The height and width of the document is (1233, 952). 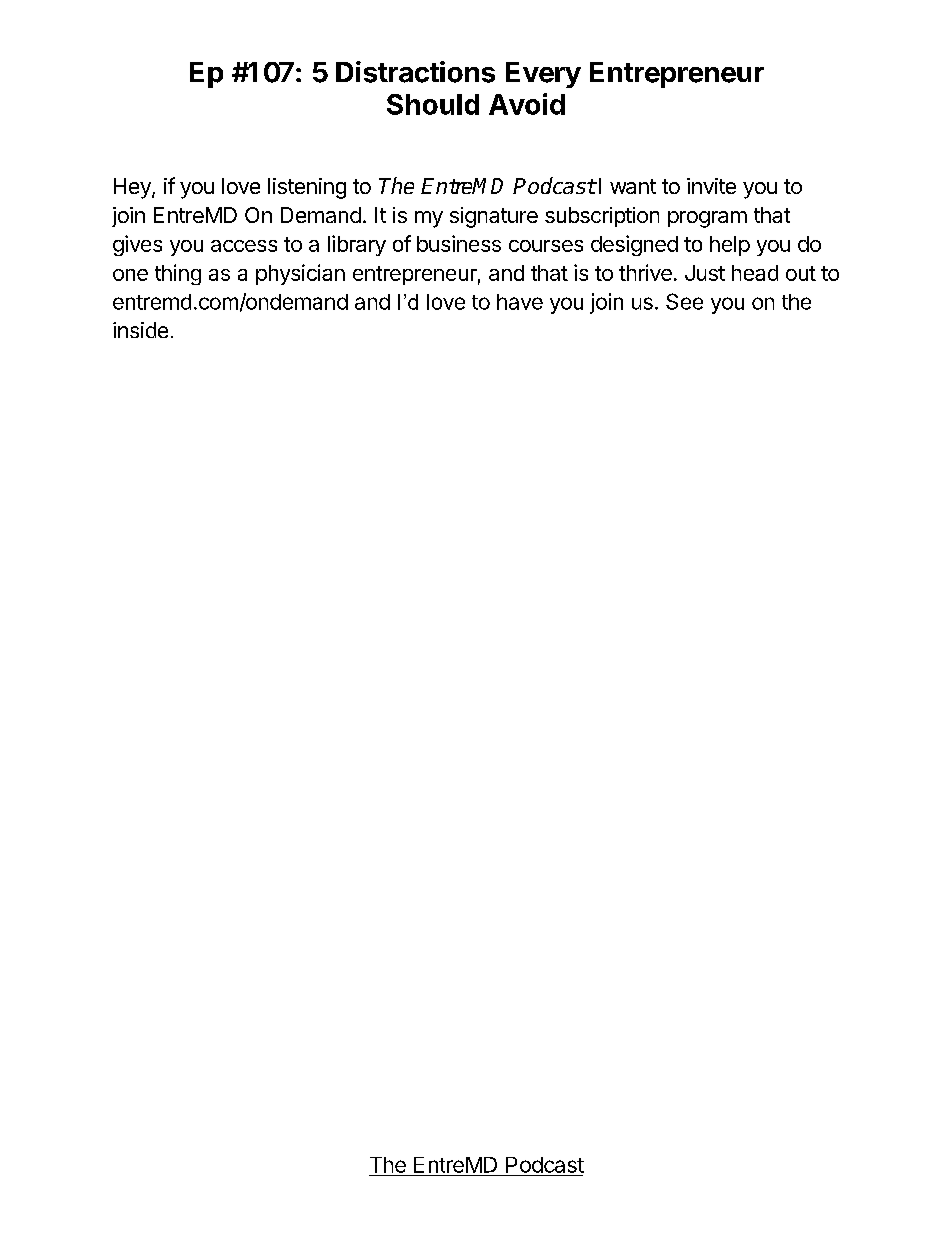 What do you see at coordinates (527, 104) in the document?
I see `Avoid` at bounding box center [527, 104].
